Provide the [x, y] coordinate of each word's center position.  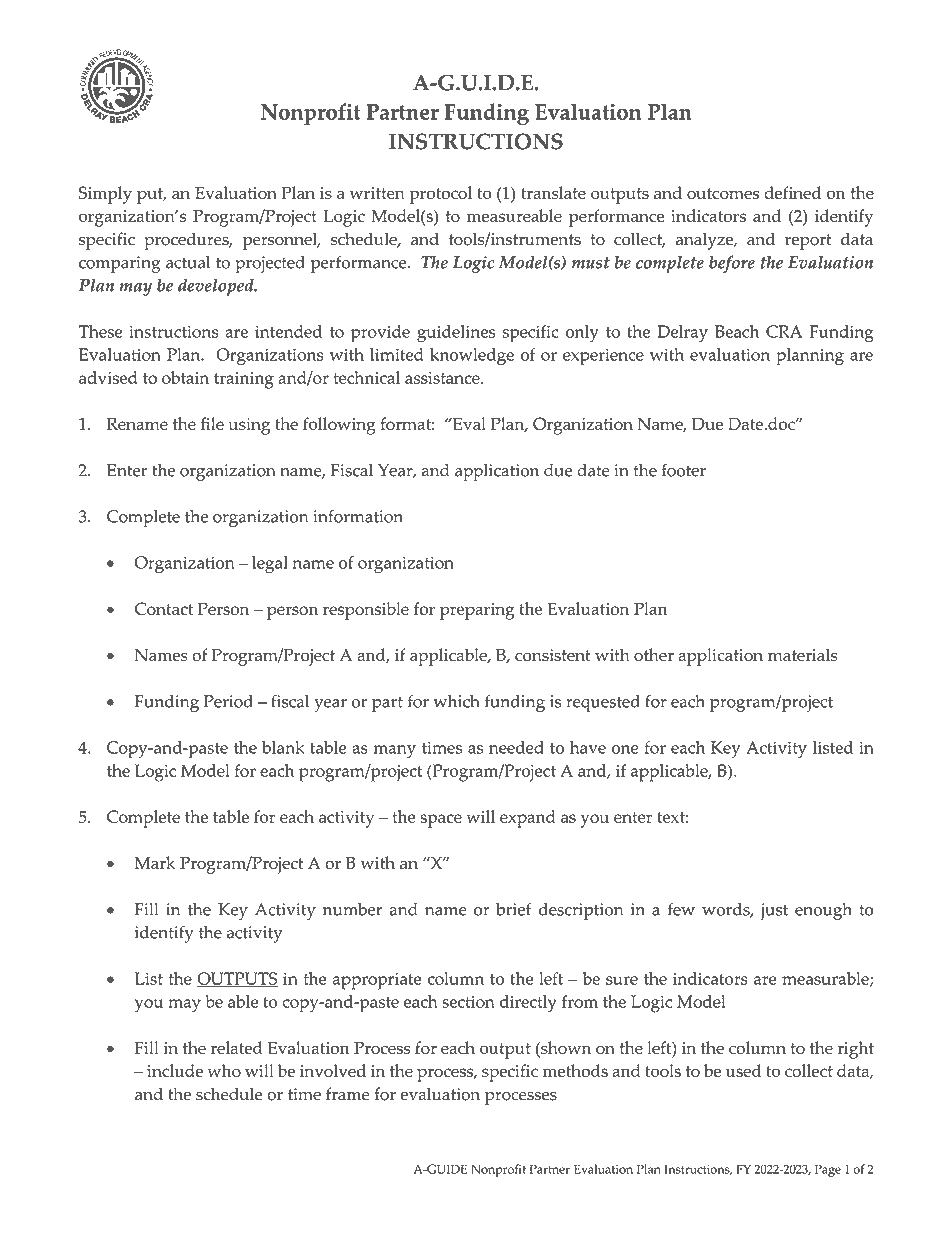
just [774, 911]
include [175, 1070]
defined [792, 192]
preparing [477, 611]
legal [270, 565]
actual [188, 262]
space [441, 821]
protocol [440, 195]
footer [684, 470]
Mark [155, 862]
